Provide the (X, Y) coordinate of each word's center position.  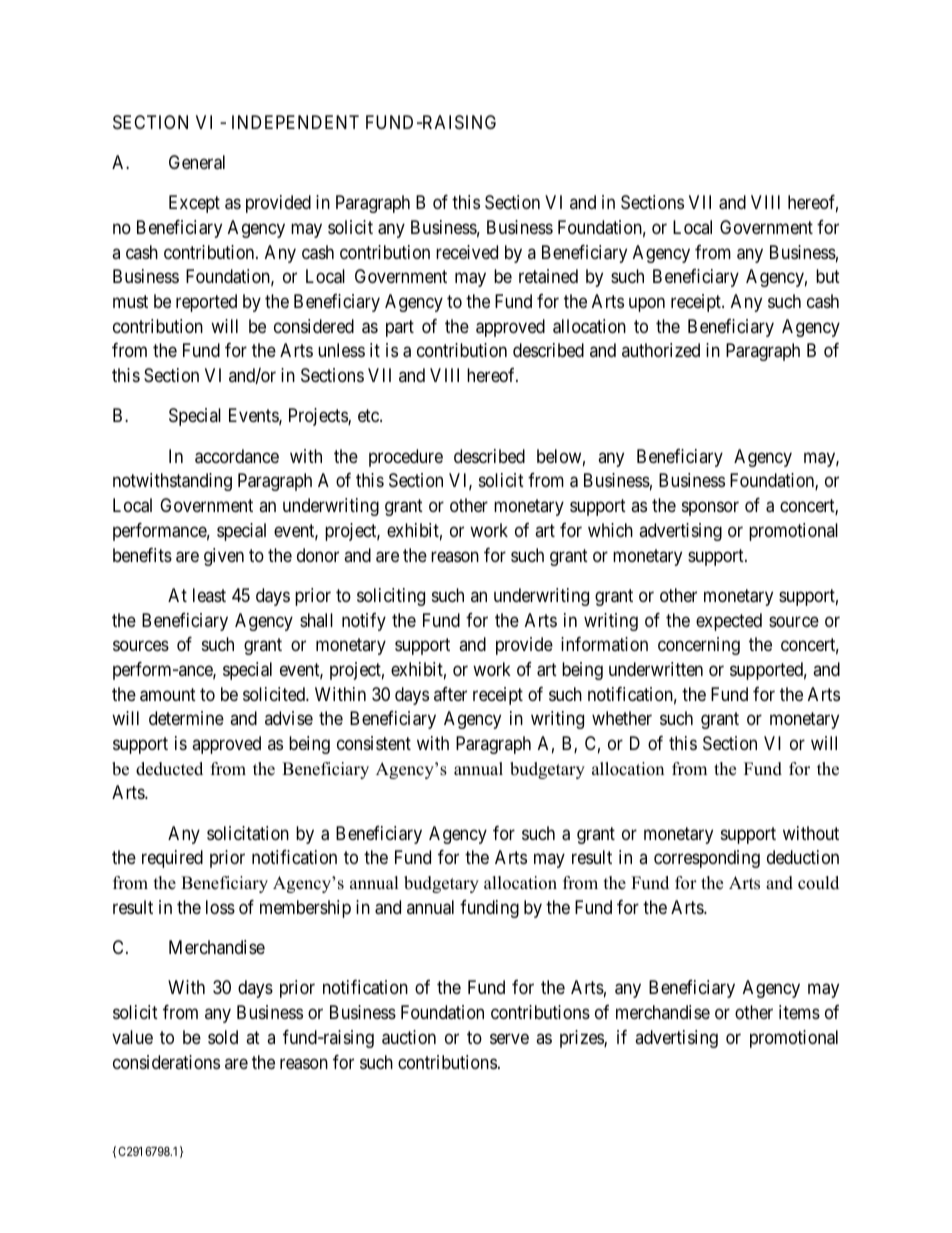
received (467, 252)
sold (223, 1037)
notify (364, 622)
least (209, 595)
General (197, 162)
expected (729, 622)
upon (647, 304)
